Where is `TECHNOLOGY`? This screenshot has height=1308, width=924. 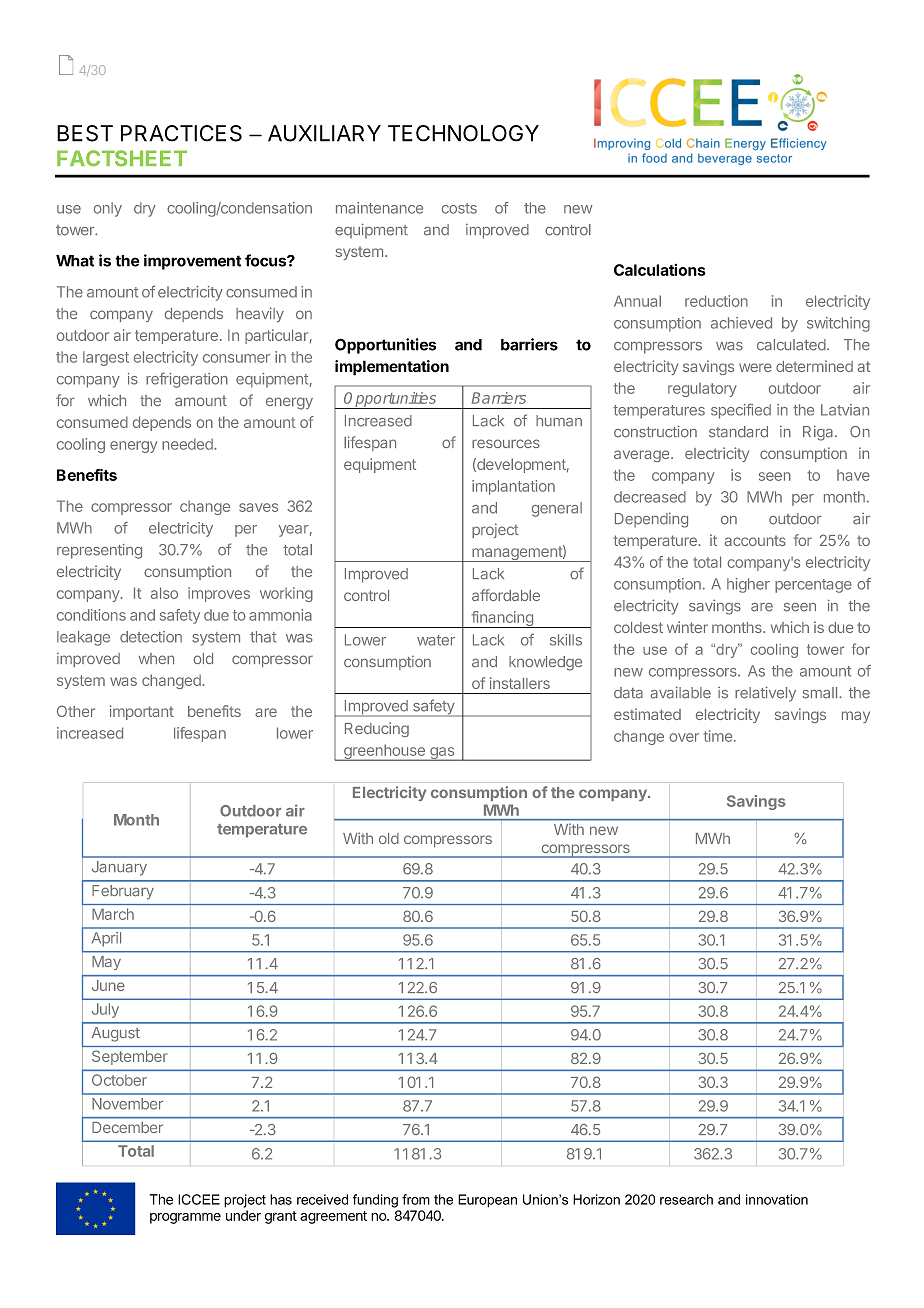
TECHNOLOGY is located at coordinates (463, 133).
